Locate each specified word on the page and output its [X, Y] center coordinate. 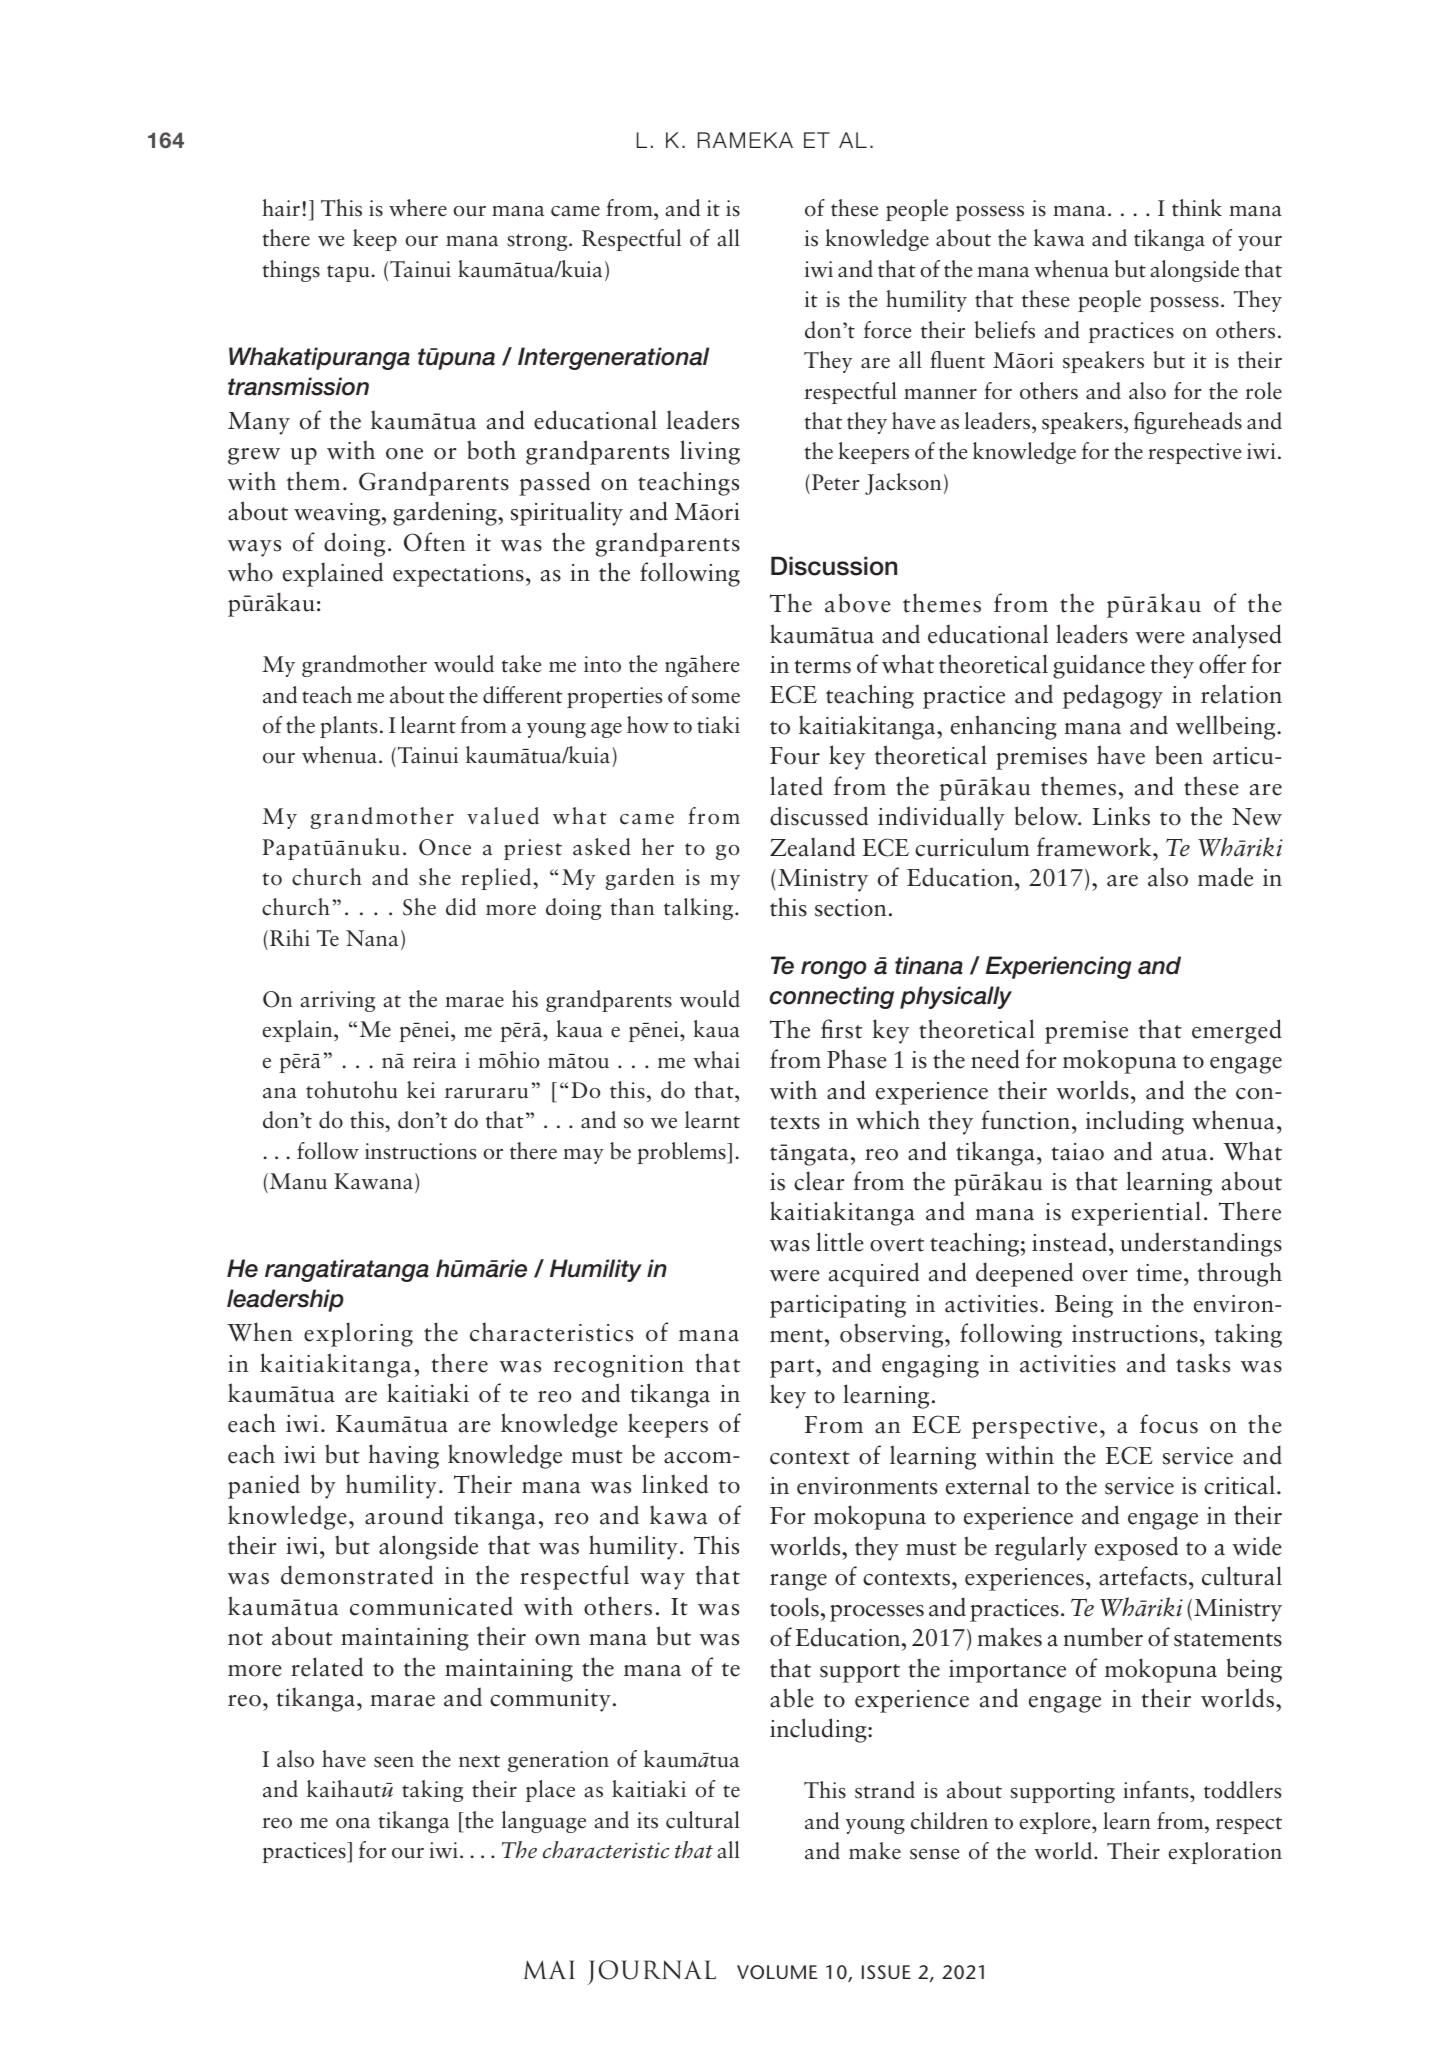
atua [1184, 1154]
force [888, 330]
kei [421, 1090]
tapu [348, 273]
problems [682, 1153]
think [1197, 208]
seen [394, 1762]
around [404, 1515]
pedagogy [1113, 696]
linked [675, 1484]
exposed [1136, 1548]
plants [348, 727]
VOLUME [777, 1972]
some [716, 698]
